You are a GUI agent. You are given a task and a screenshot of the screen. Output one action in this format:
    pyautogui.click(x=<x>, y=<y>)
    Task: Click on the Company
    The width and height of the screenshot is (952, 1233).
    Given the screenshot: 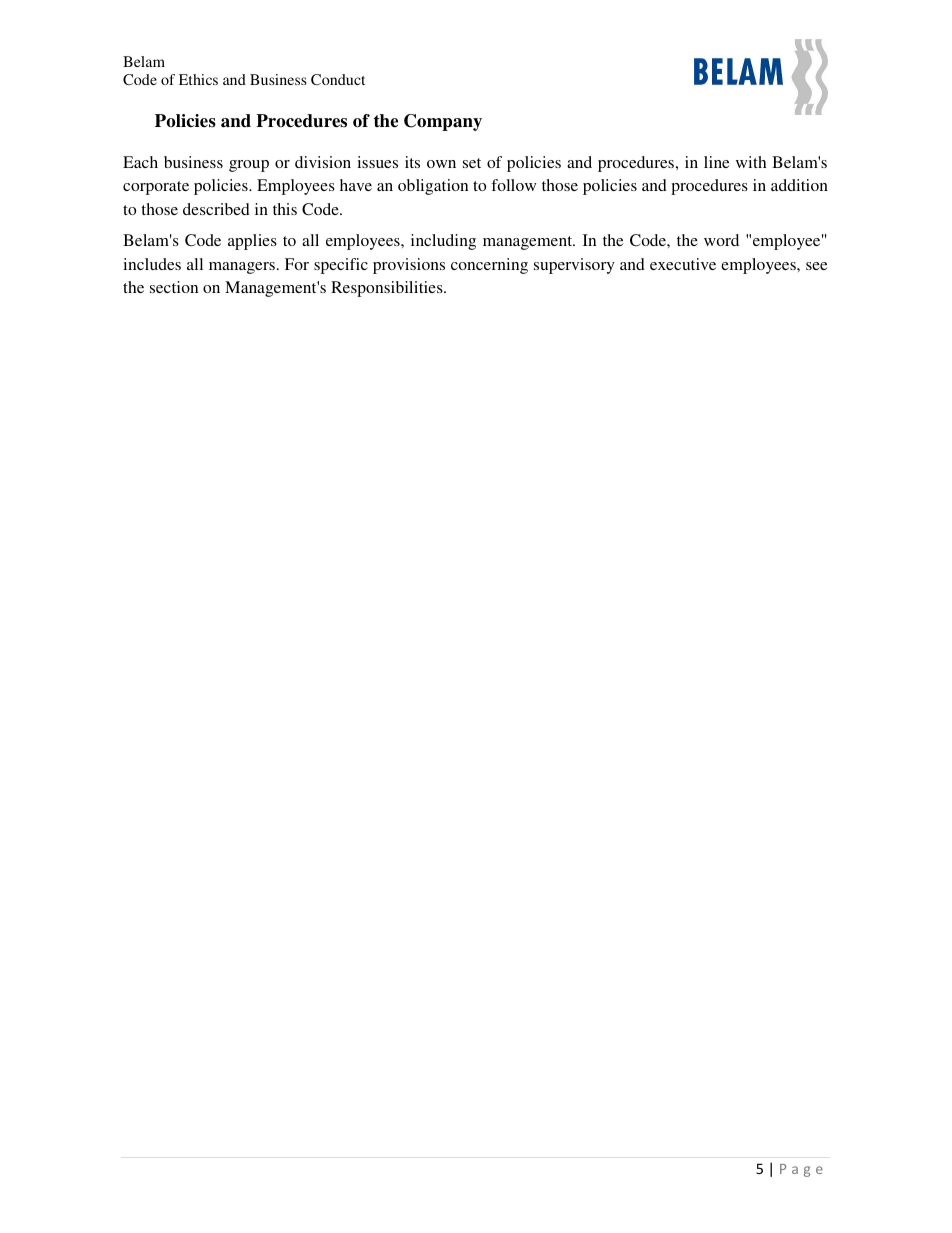 What is the action you would take?
    pyautogui.click(x=443, y=122)
